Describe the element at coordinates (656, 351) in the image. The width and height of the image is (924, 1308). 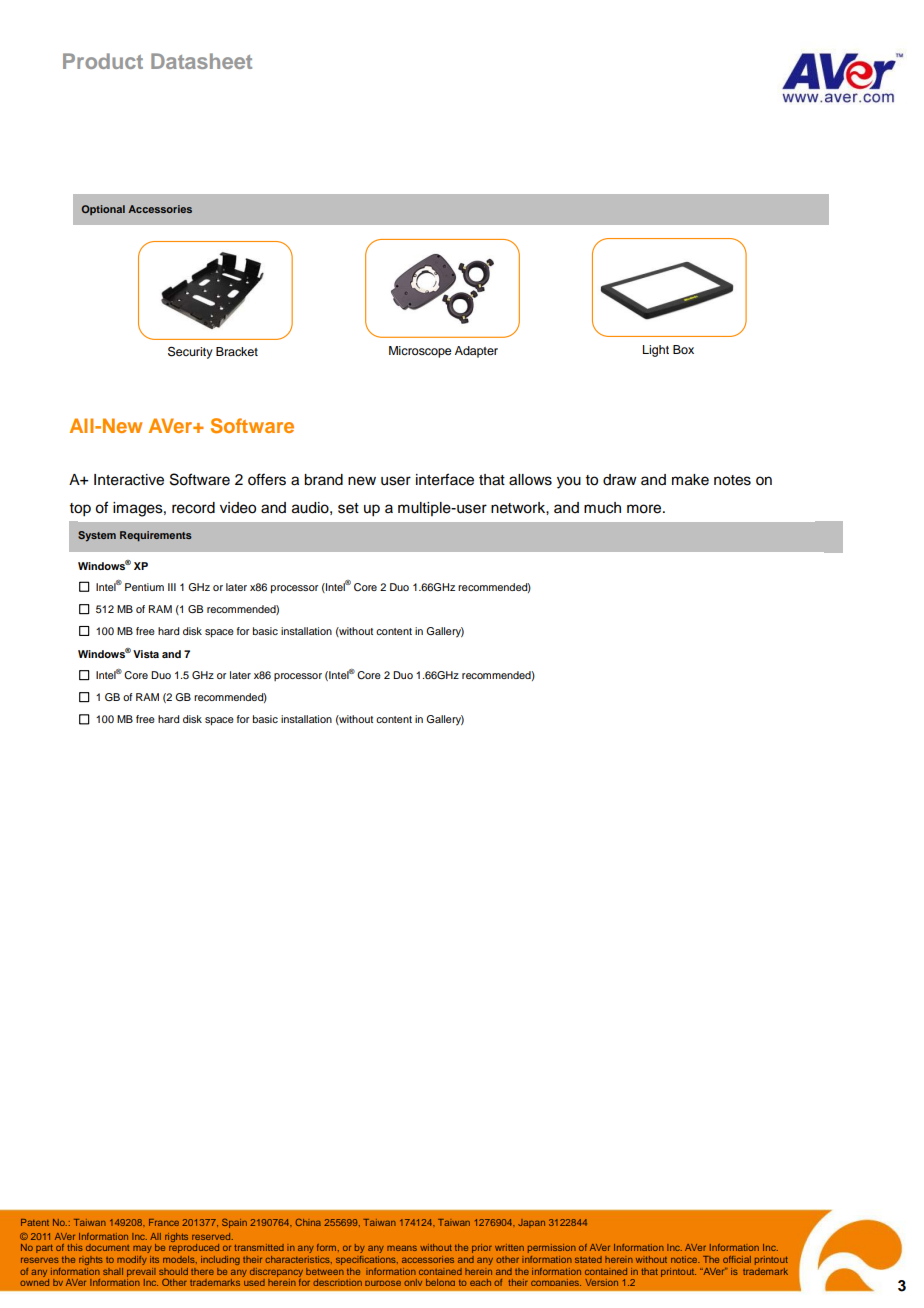
I see `Light` at that location.
